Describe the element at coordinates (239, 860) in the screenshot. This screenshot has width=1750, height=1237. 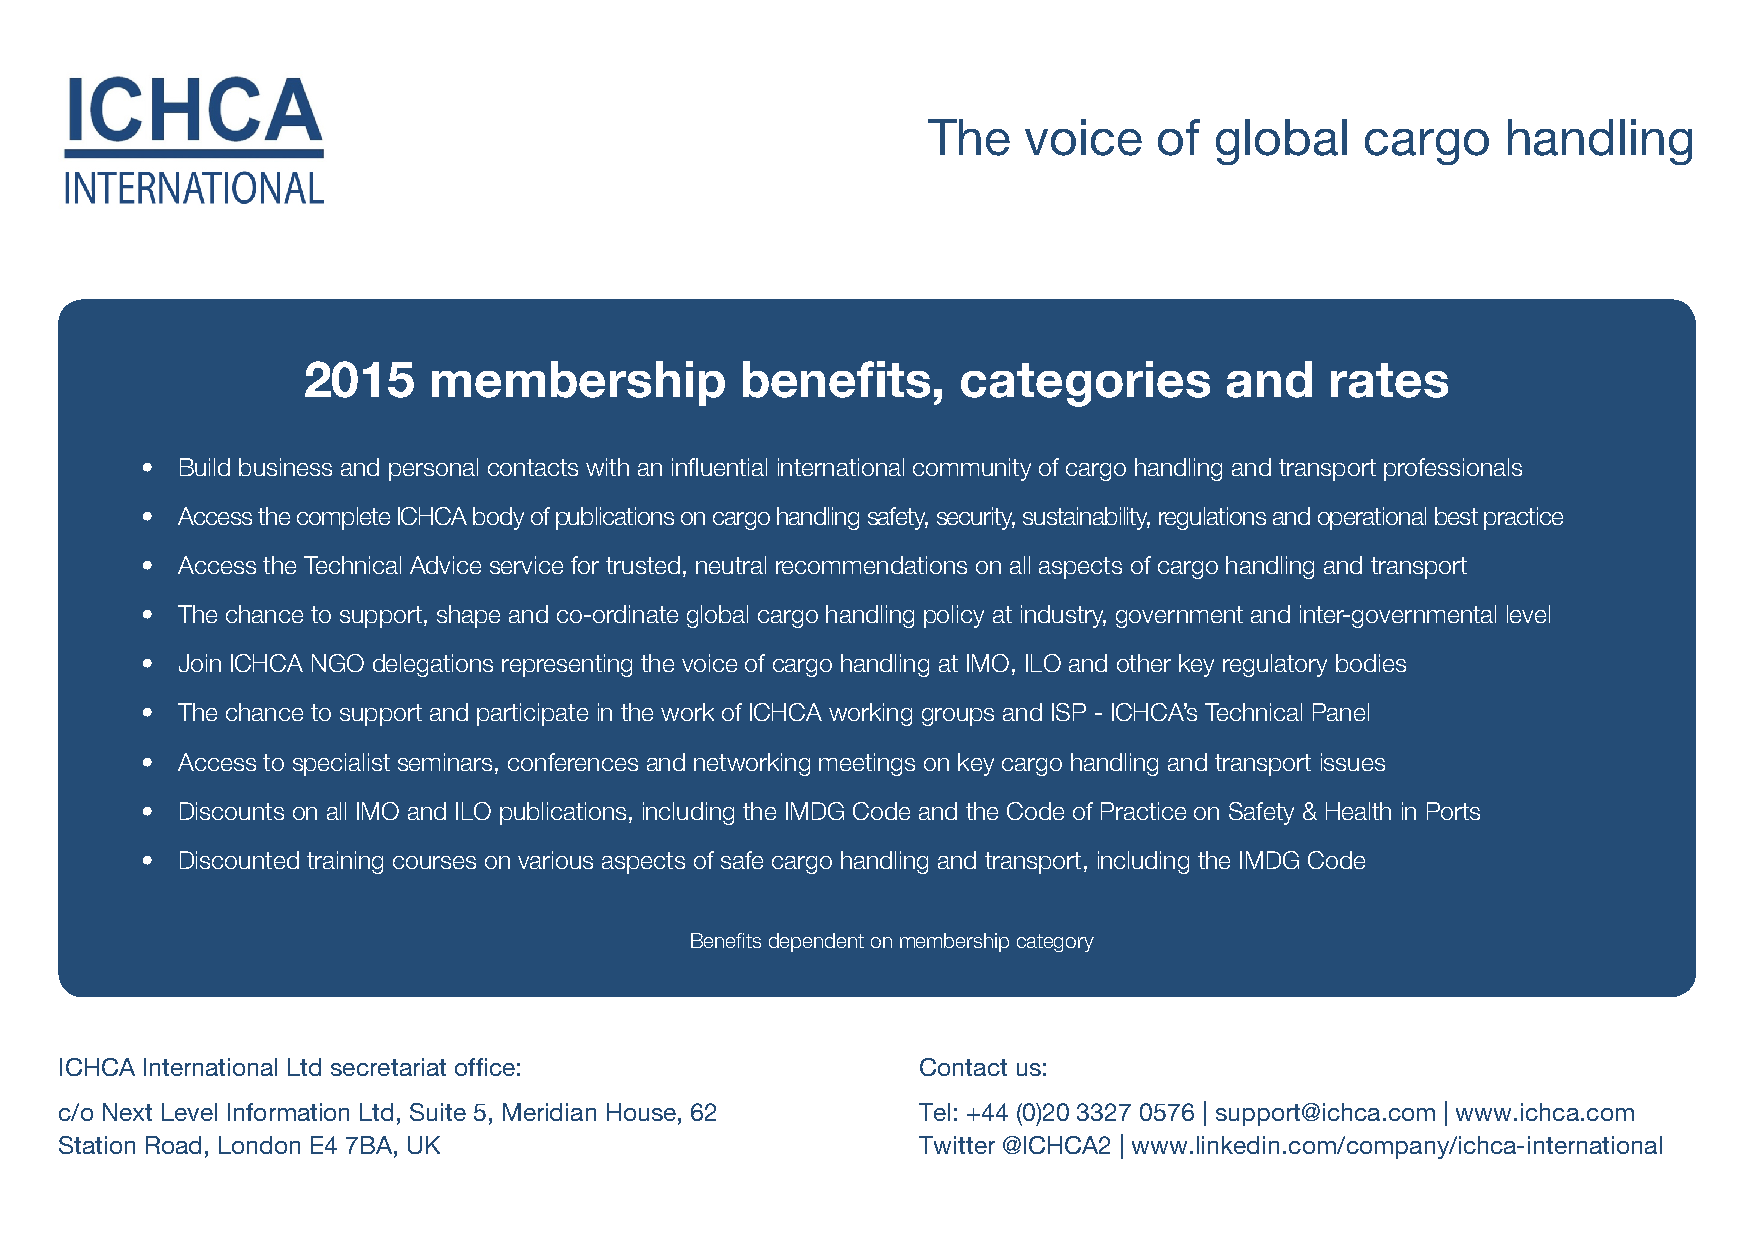
I see `Discounted` at that location.
